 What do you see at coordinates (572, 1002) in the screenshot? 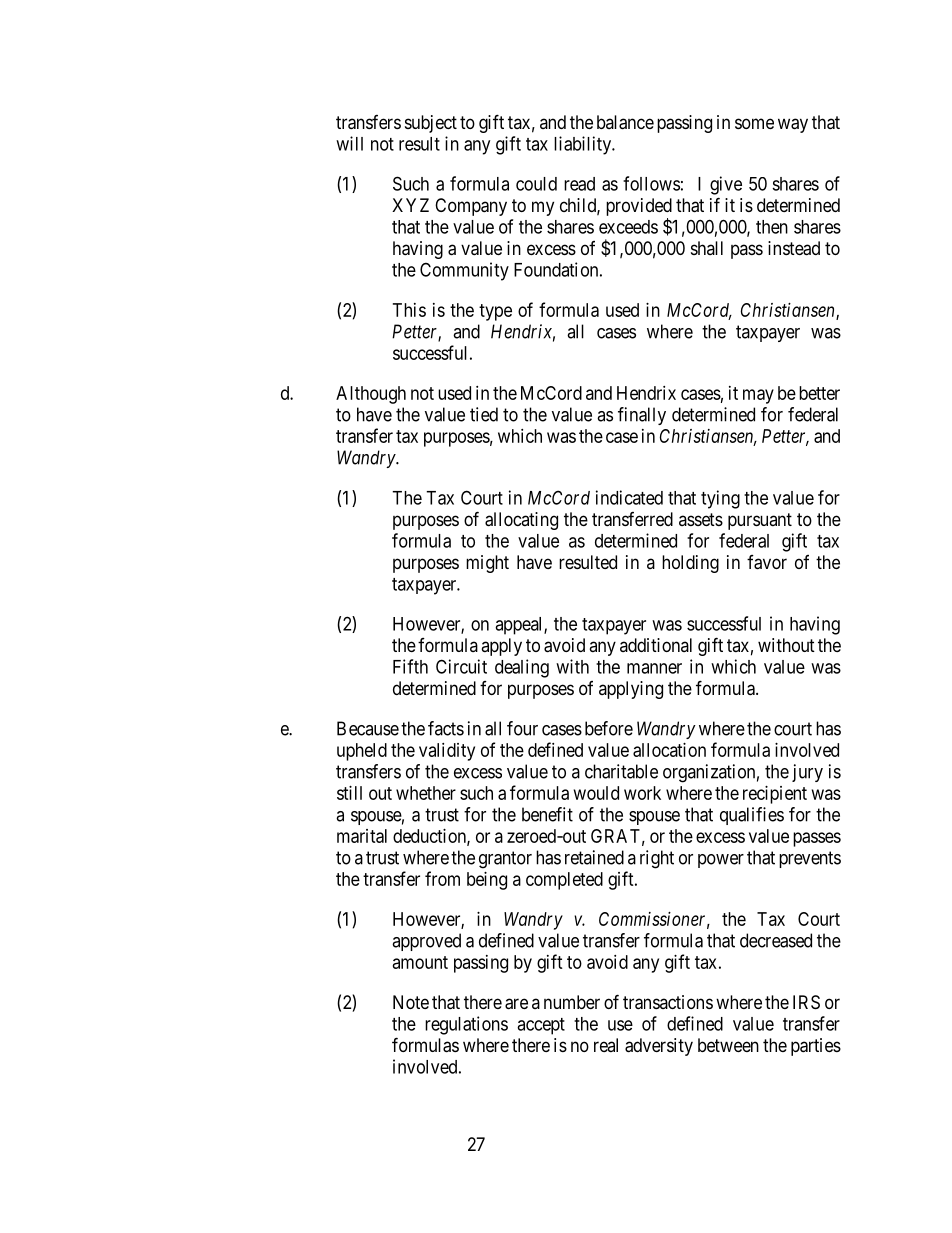
I see `number` at bounding box center [572, 1002].
